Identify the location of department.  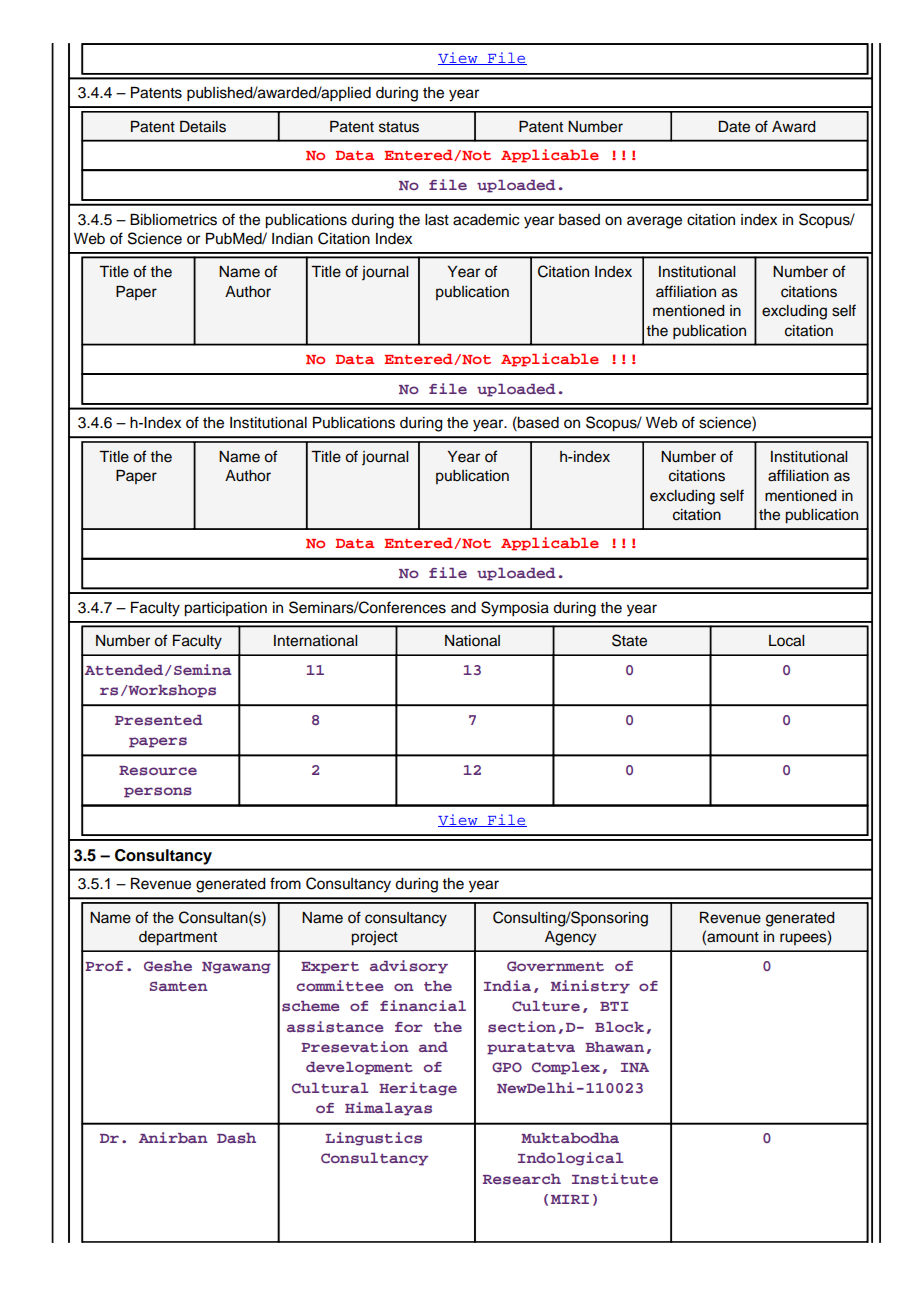
(178, 938).
